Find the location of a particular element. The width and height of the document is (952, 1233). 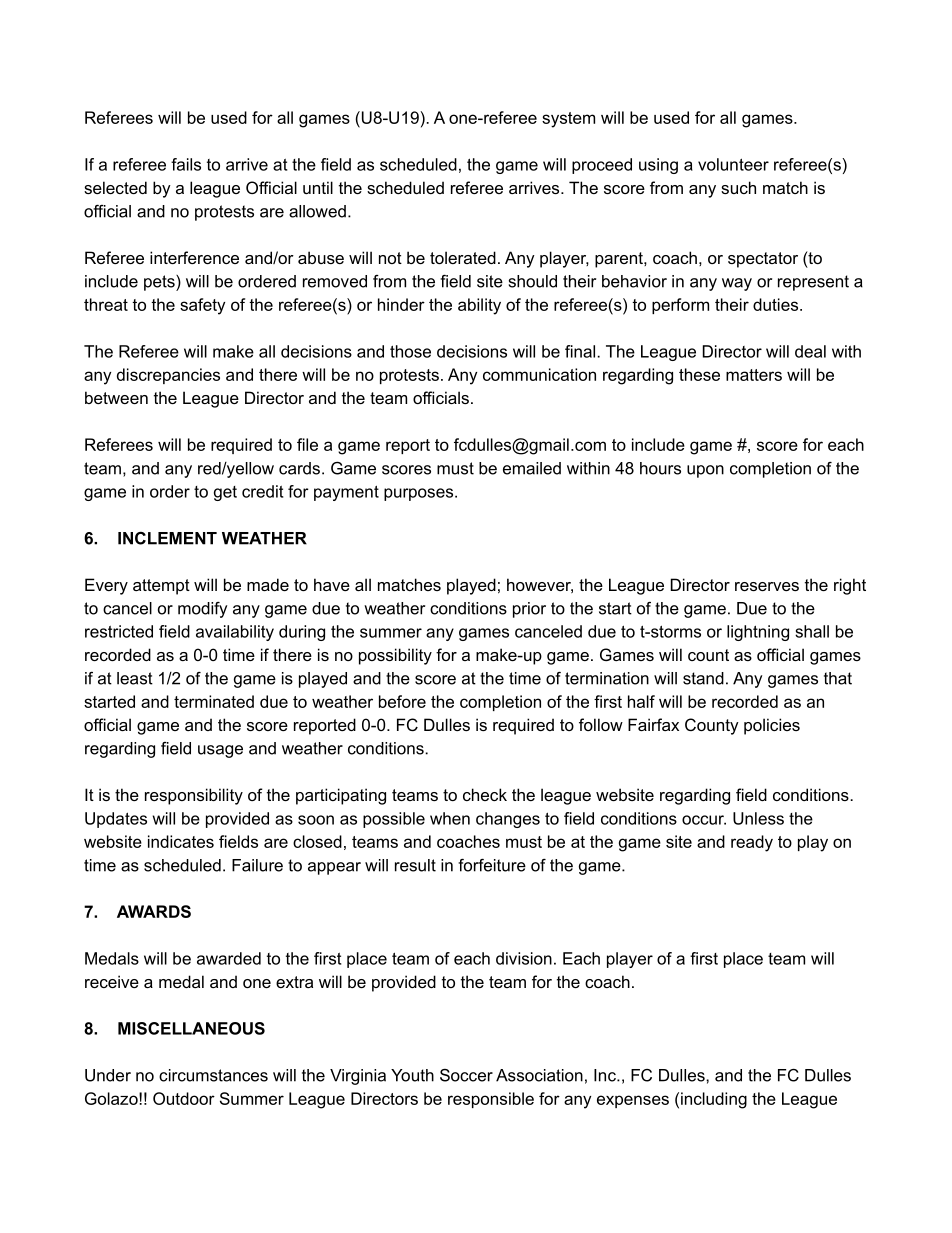

volunteer is located at coordinates (733, 164).
